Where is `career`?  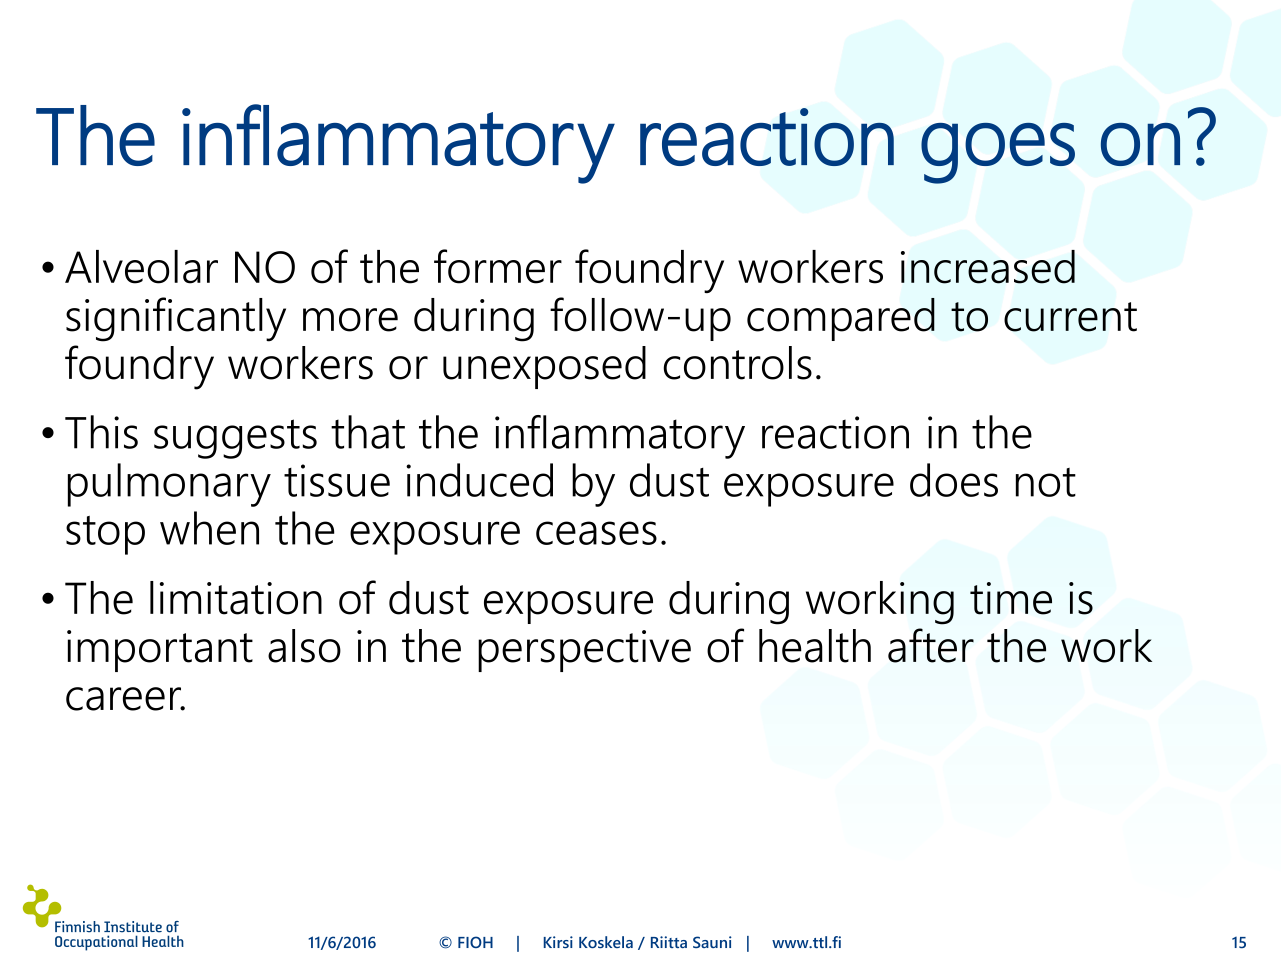 career is located at coordinates (125, 699).
